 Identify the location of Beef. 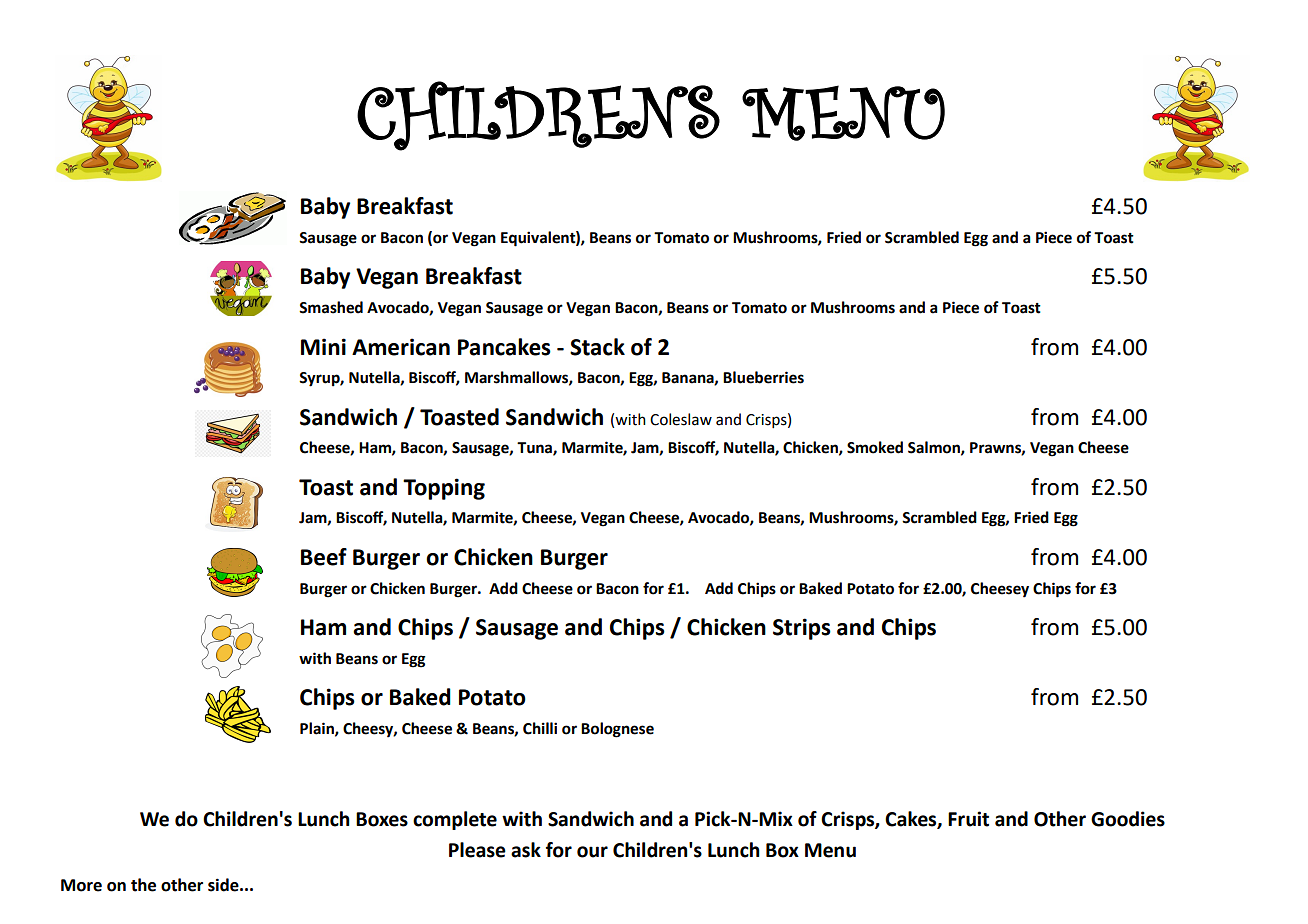
(324, 557).
